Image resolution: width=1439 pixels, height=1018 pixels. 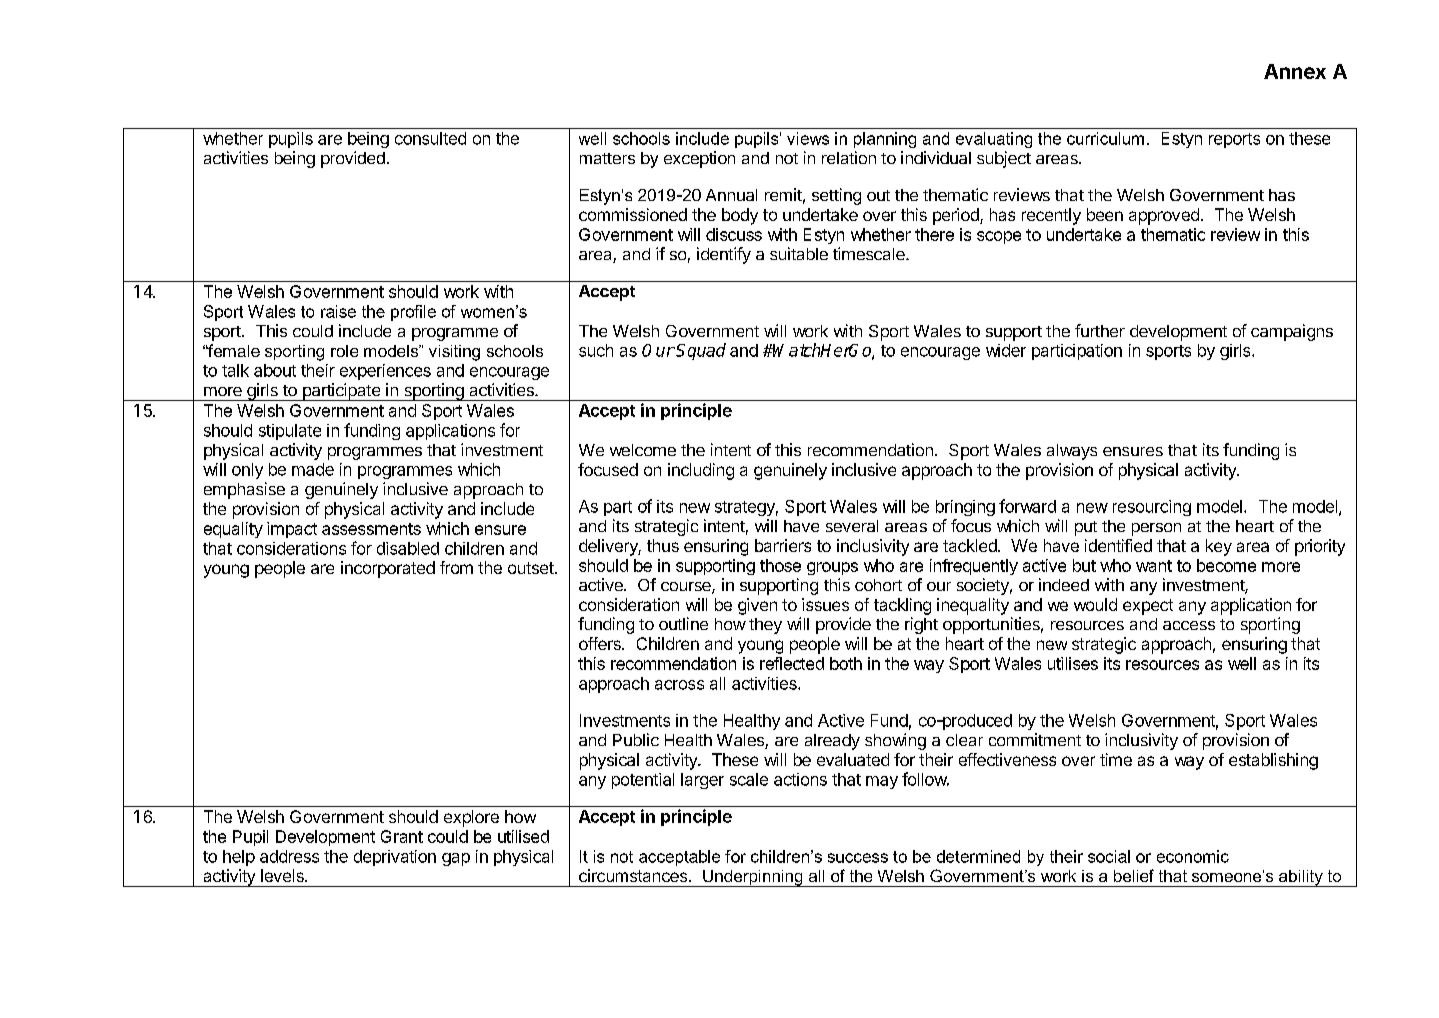 I want to click on relation, so click(x=849, y=157).
